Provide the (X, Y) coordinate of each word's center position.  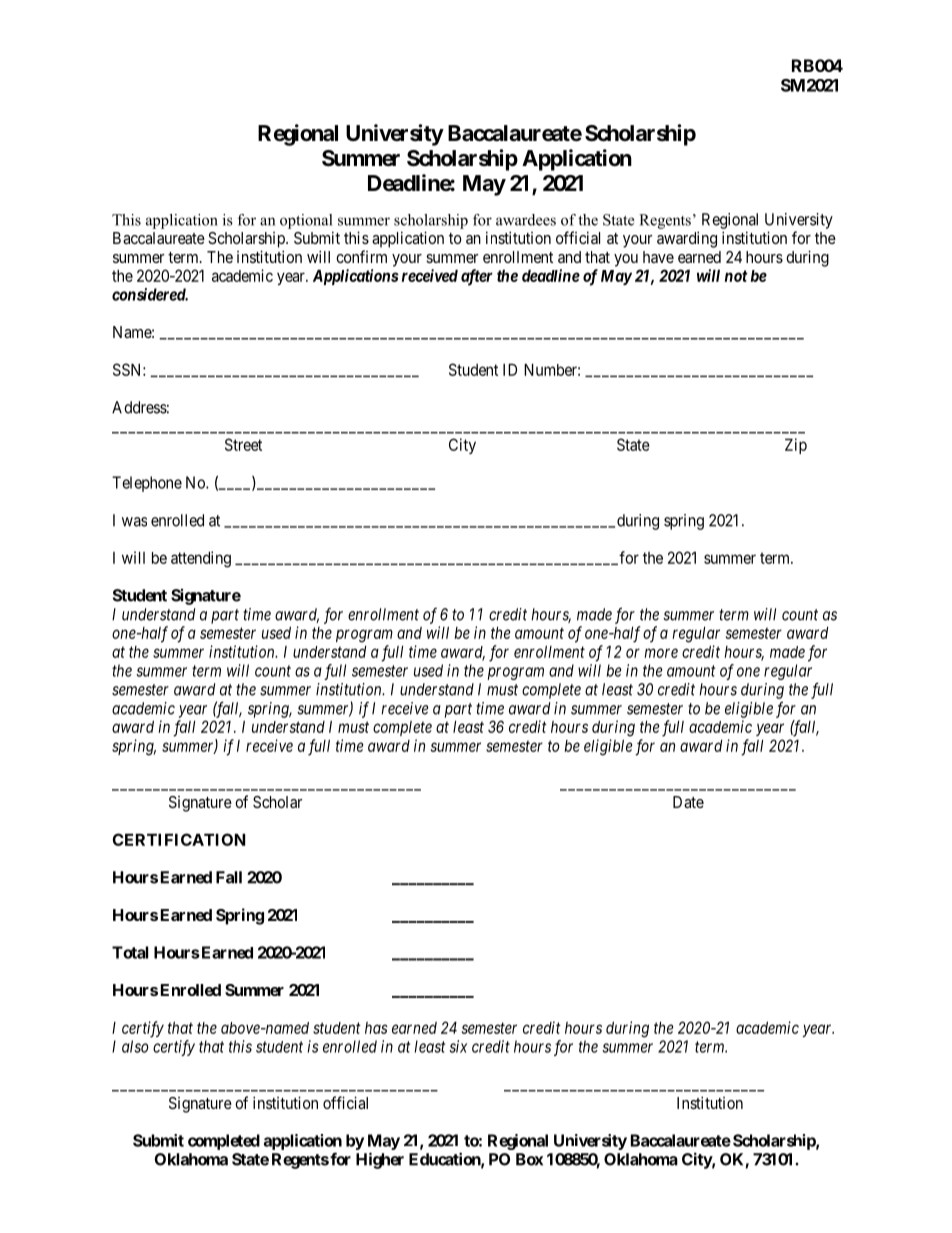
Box (529, 1159)
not (736, 276)
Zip (796, 446)
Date (688, 802)
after (477, 277)
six (458, 1046)
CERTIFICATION (178, 839)
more (661, 653)
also (135, 1046)
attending (201, 559)
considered (150, 294)
